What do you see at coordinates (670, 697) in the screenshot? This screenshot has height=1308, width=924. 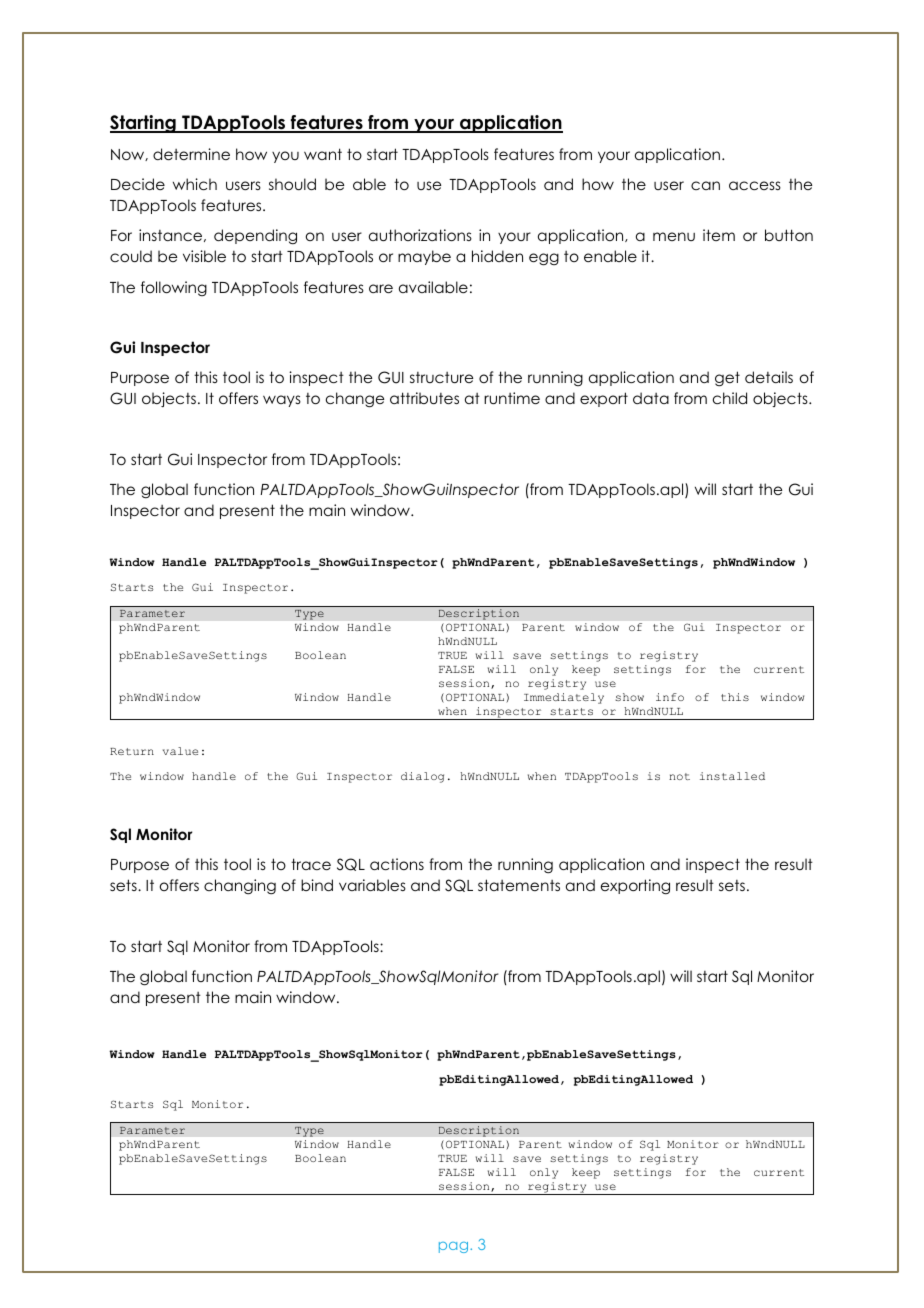 I see `info` at bounding box center [670, 697].
